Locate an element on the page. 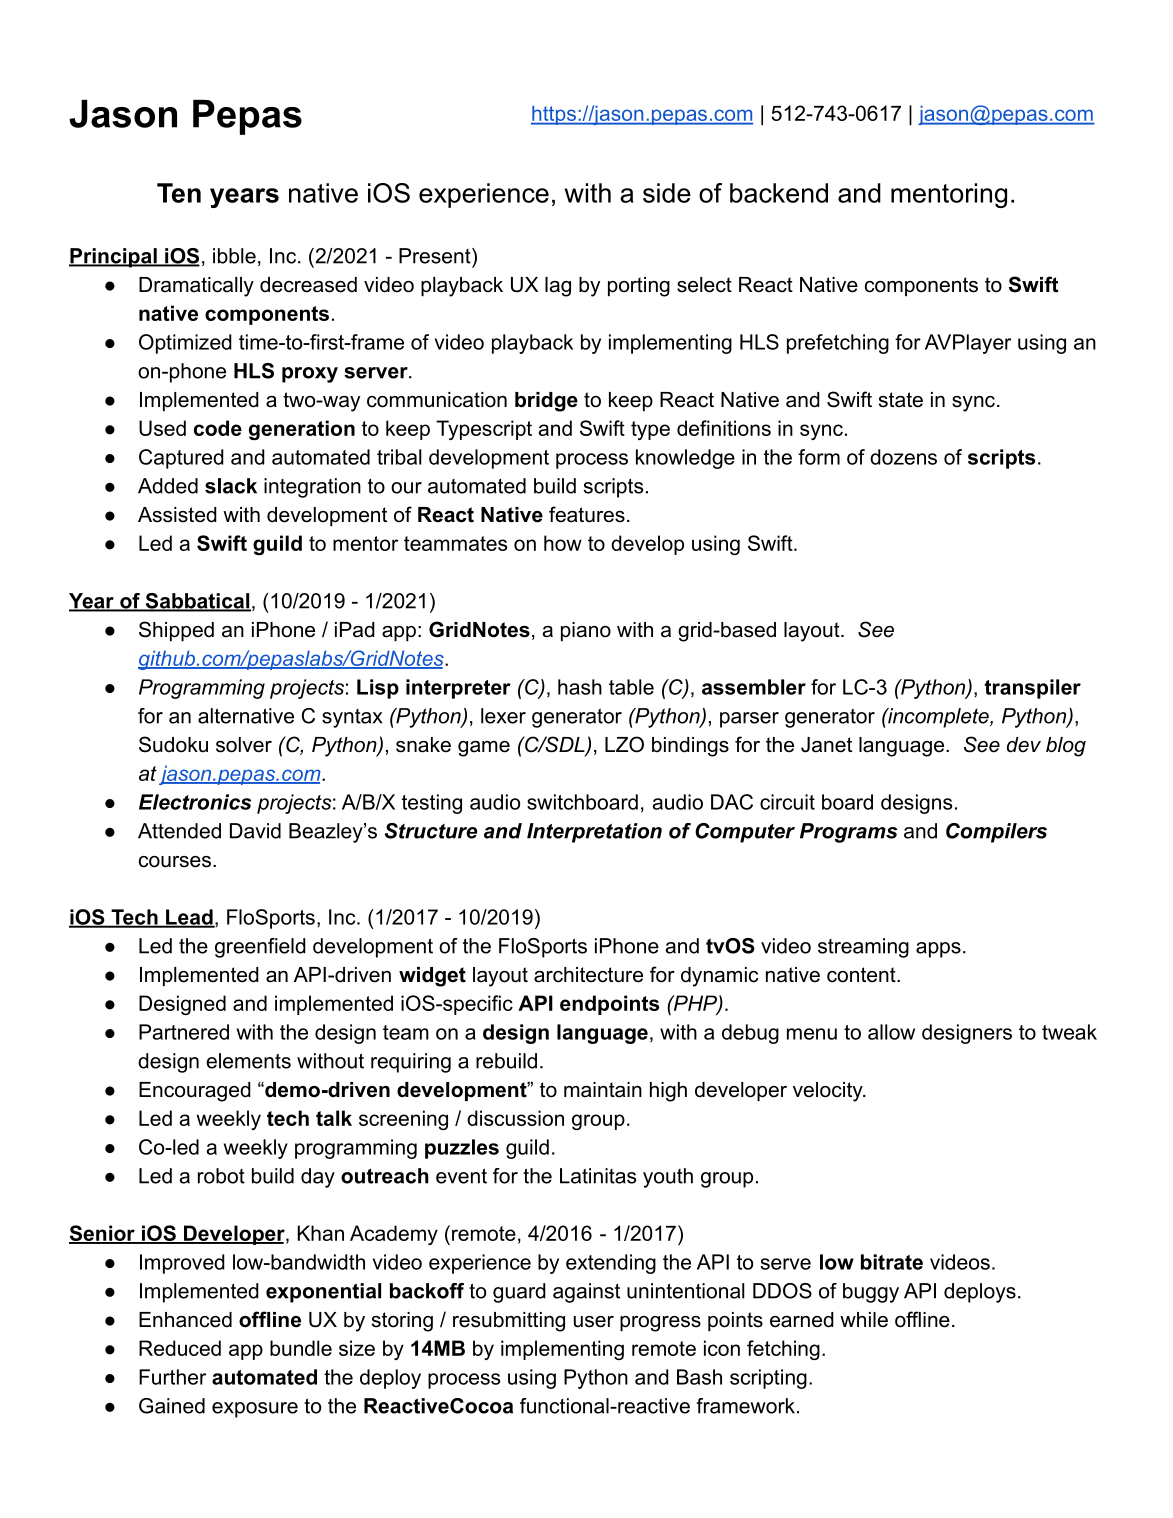 The width and height of the image is (1173, 1518). backend is located at coordinates (779, 193).
